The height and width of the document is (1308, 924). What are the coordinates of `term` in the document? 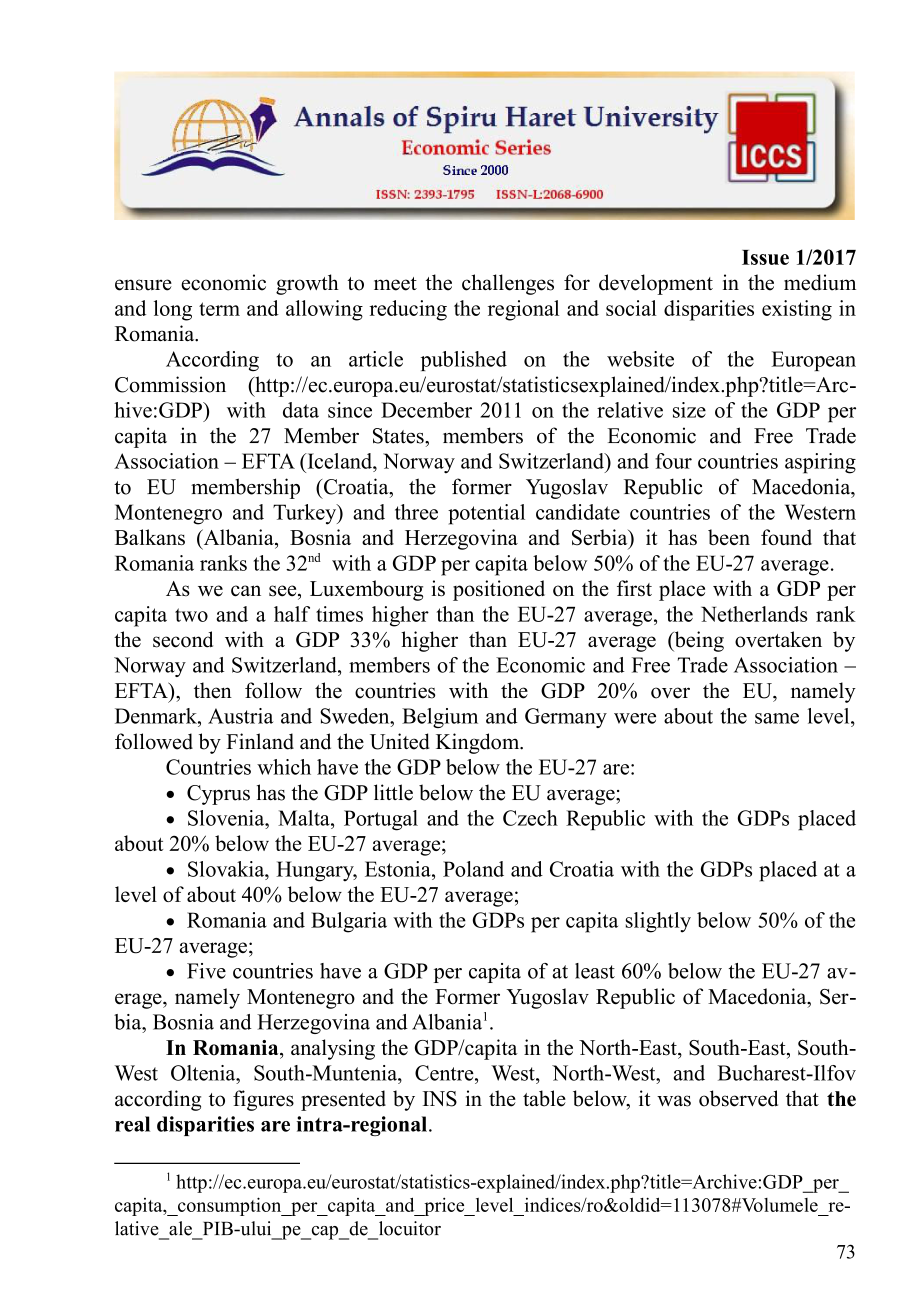 It's located at (219, 309).
